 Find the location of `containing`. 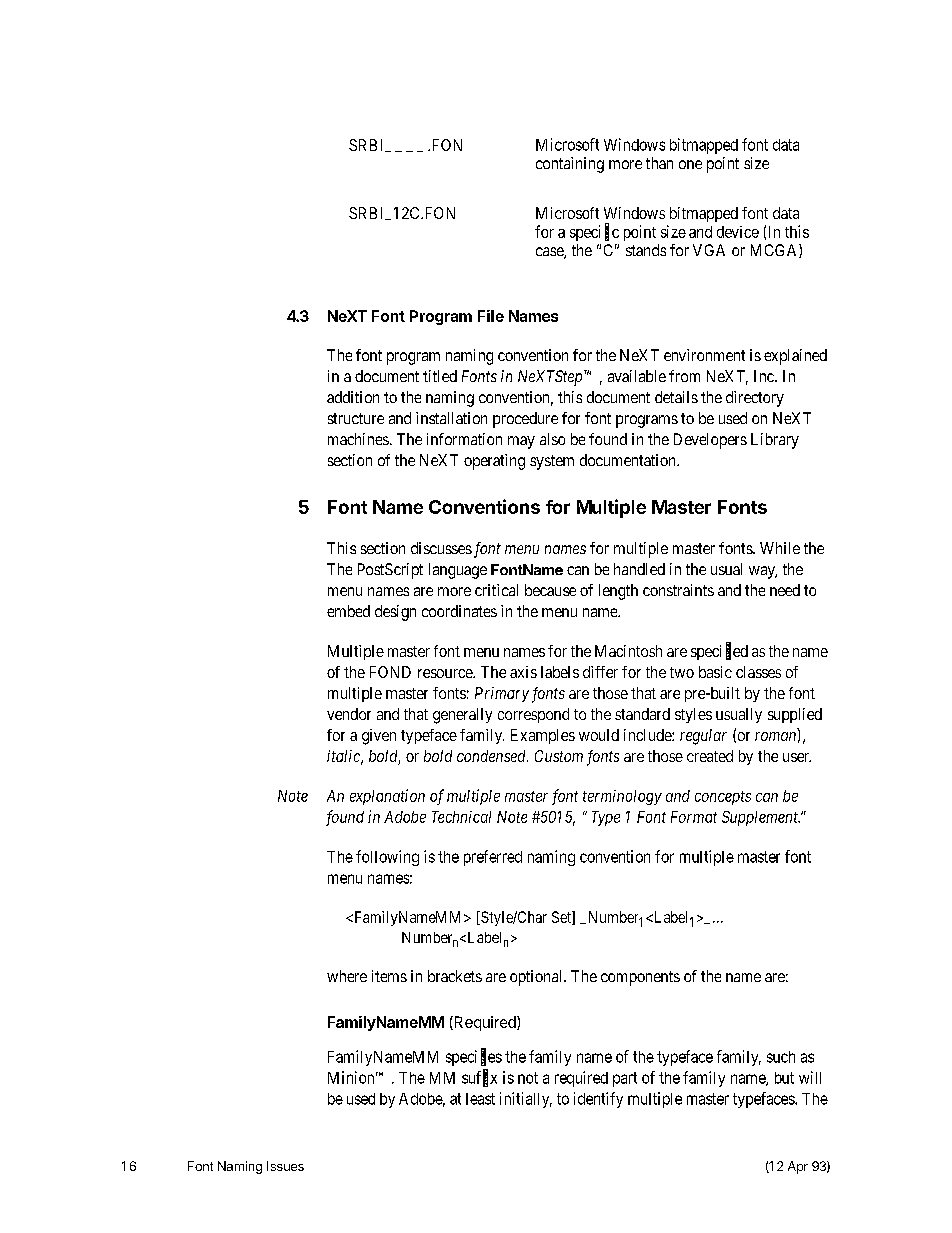

containing is located at coordinates (570, 165).
